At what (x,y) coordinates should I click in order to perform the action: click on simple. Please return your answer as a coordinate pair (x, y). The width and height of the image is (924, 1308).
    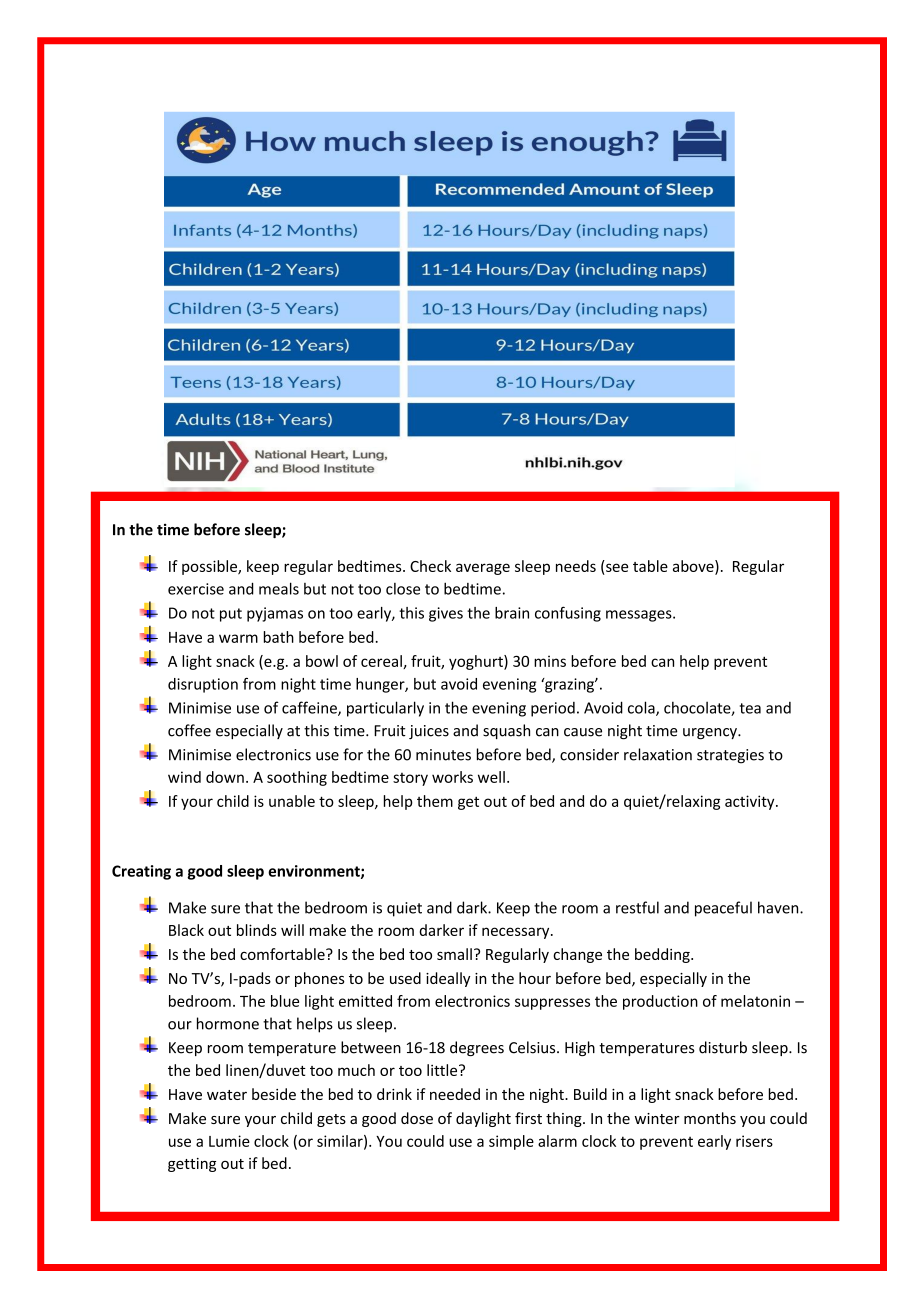
    Looking at the image, I should click on (511, 1142).
